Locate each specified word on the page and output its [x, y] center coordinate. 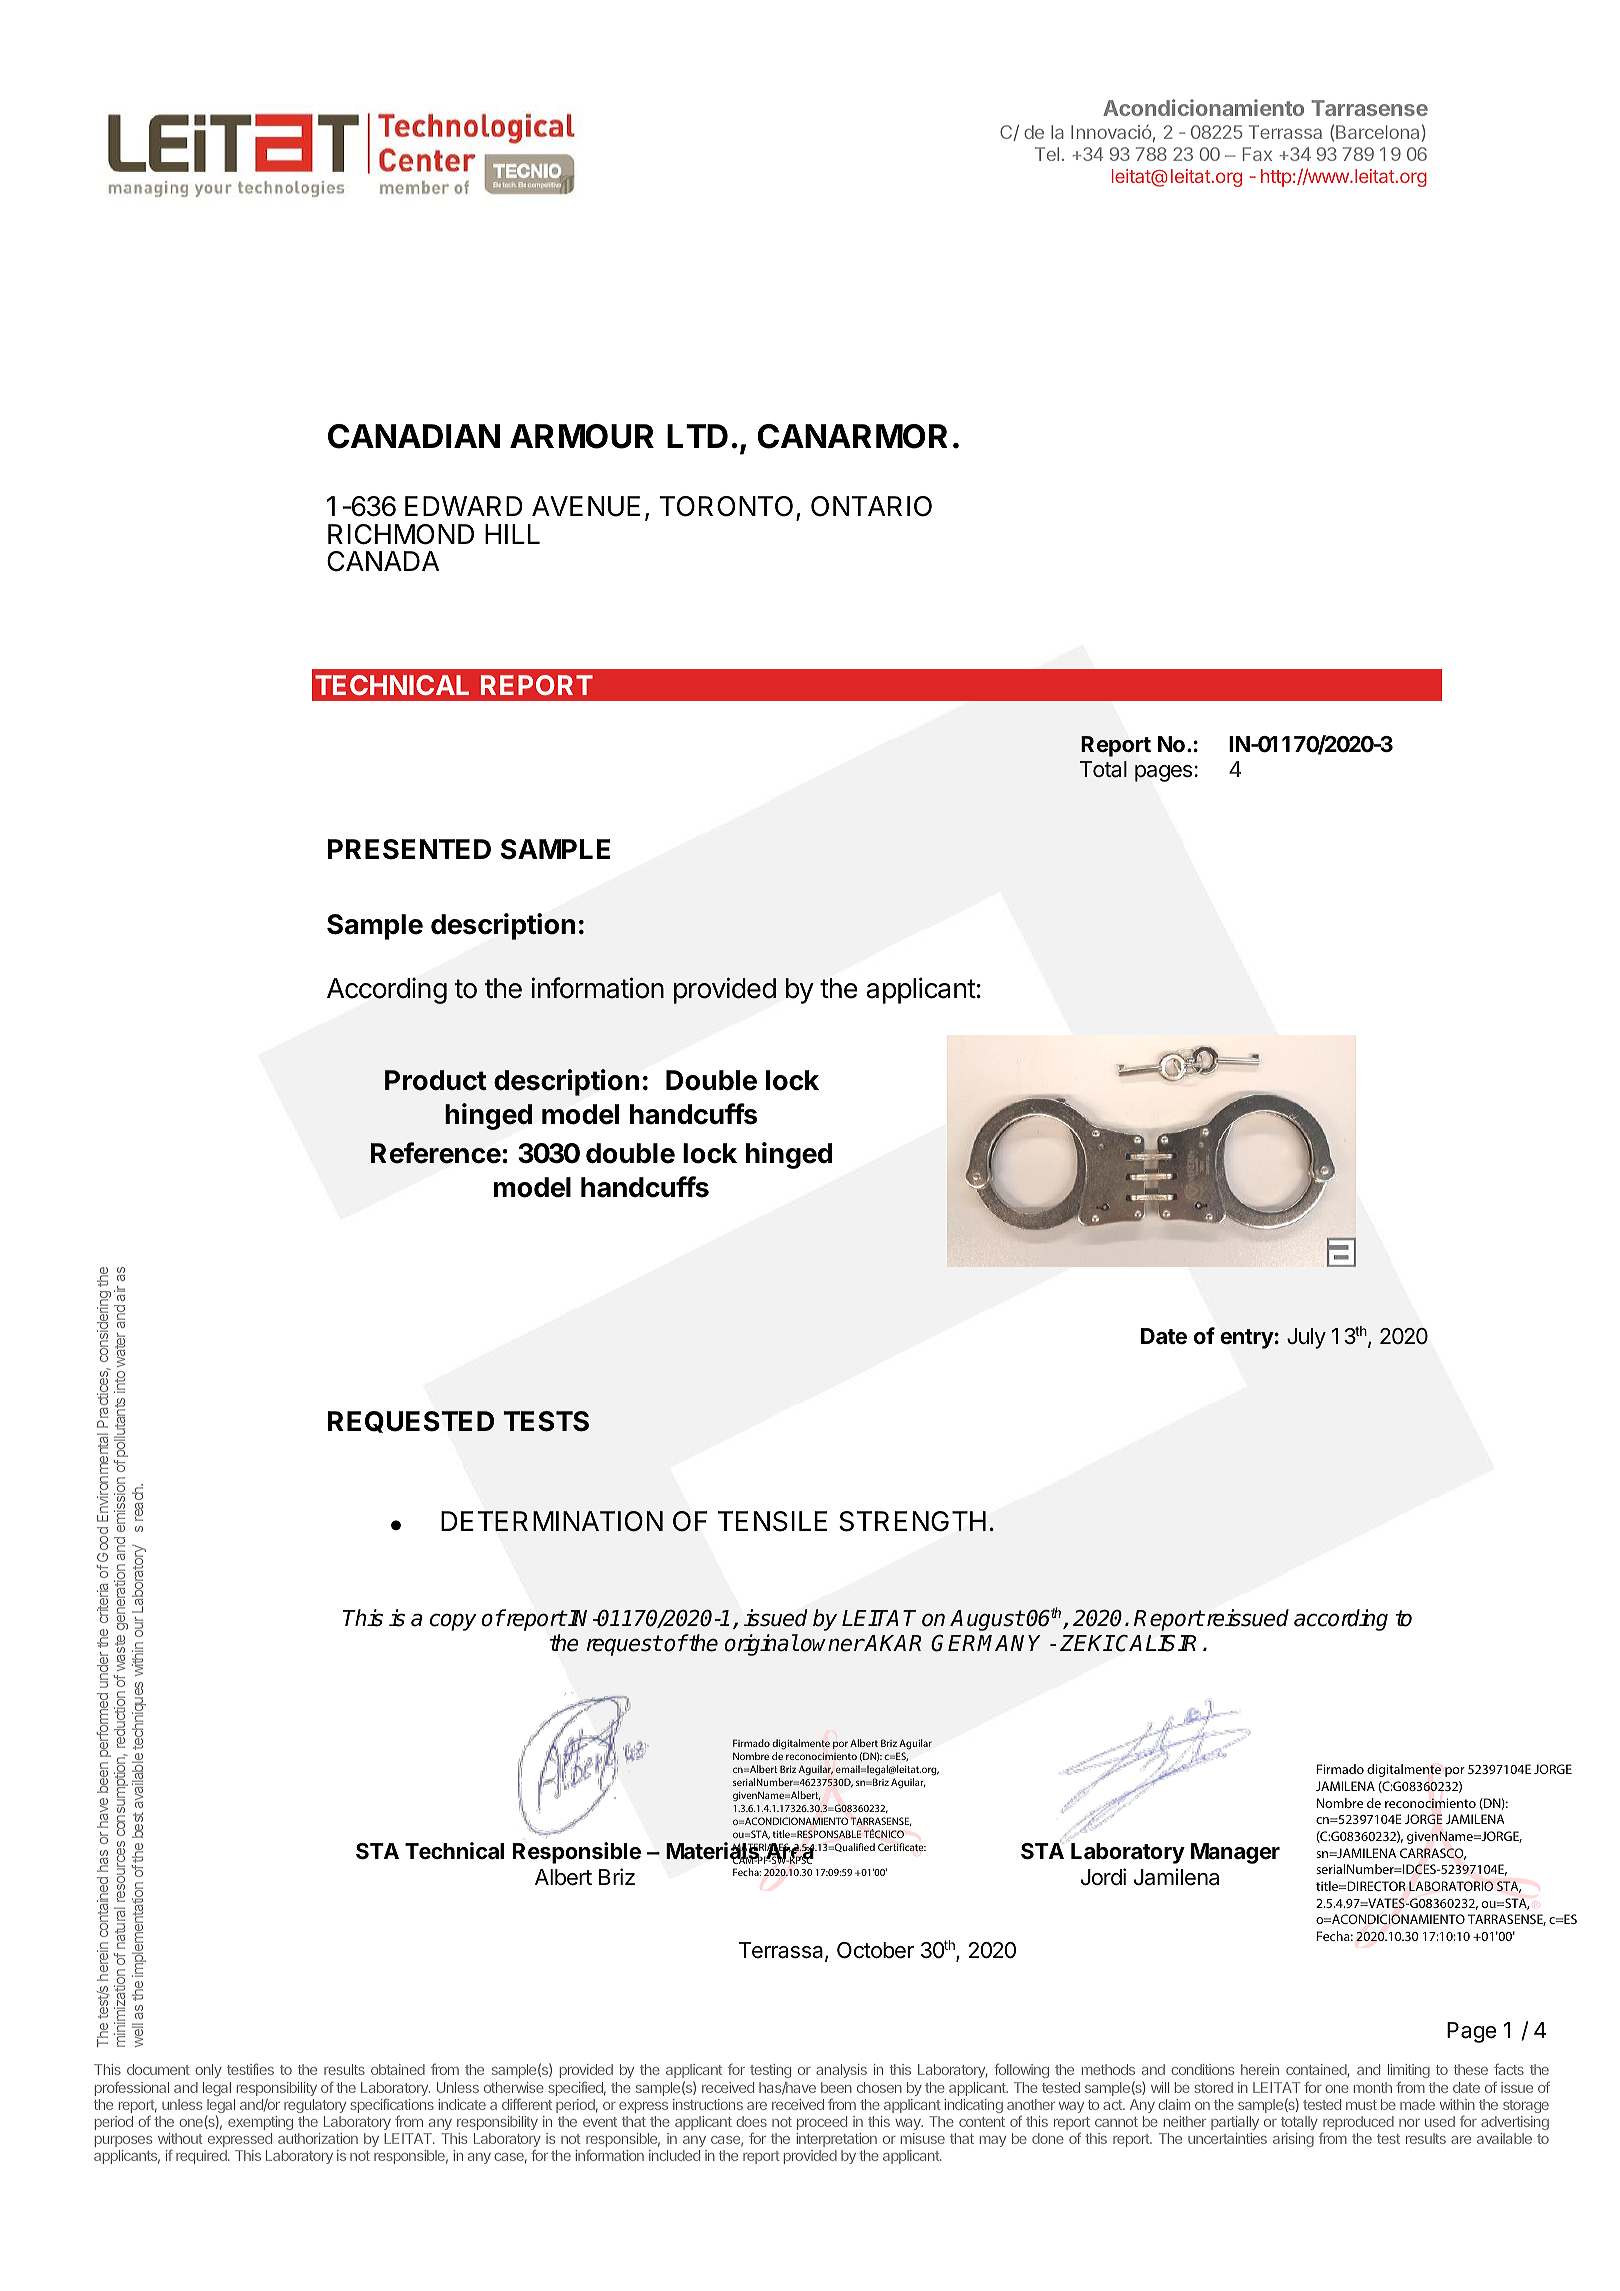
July [1306, 1338]
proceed [822, 2123]
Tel [1047, 154]
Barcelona [1377, 132]
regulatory [315, 2106]
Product [436, 1080]
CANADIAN [414, 436]
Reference [436, 1153]
